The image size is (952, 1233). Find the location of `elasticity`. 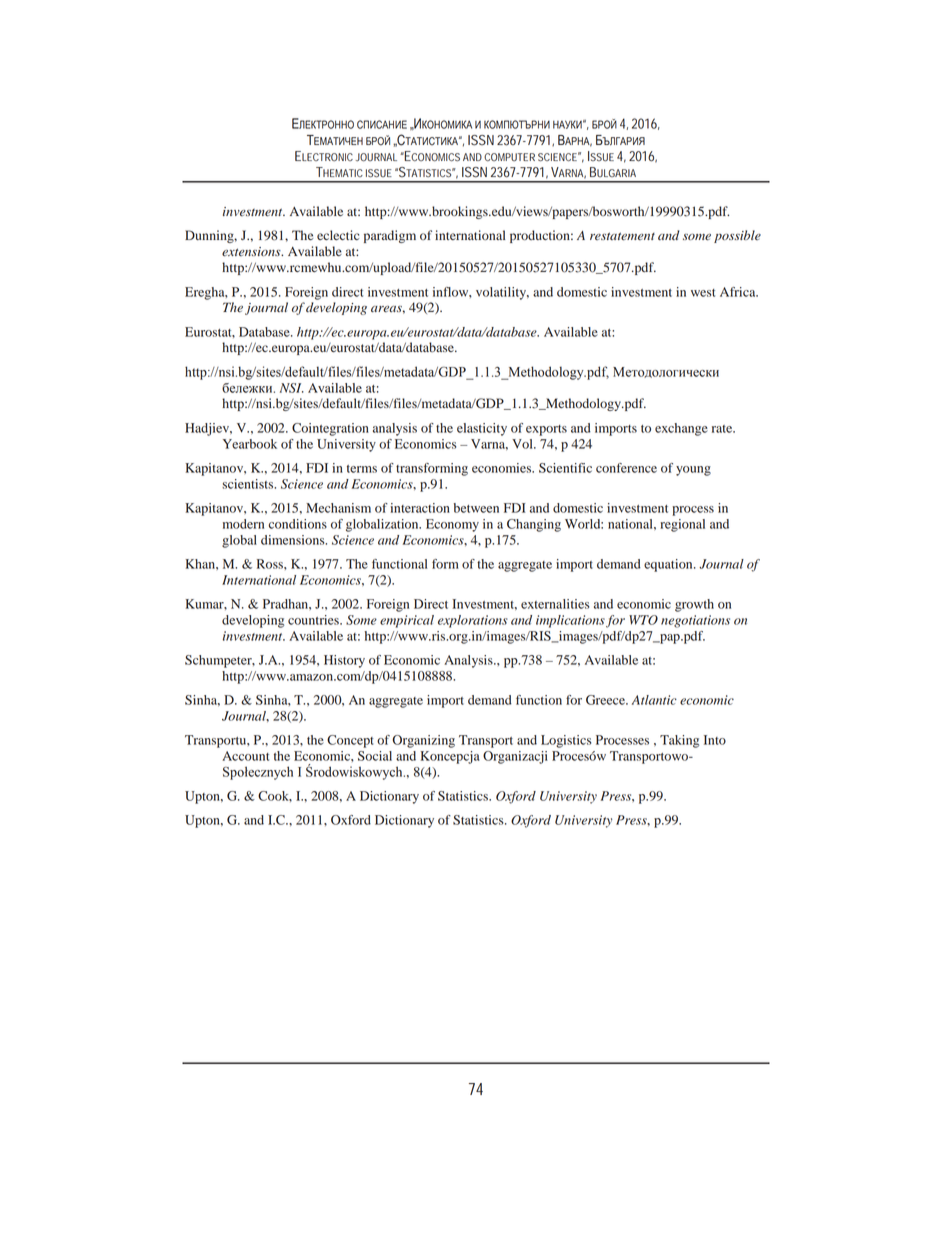

elasticity is located at coordinates (482, 429).
